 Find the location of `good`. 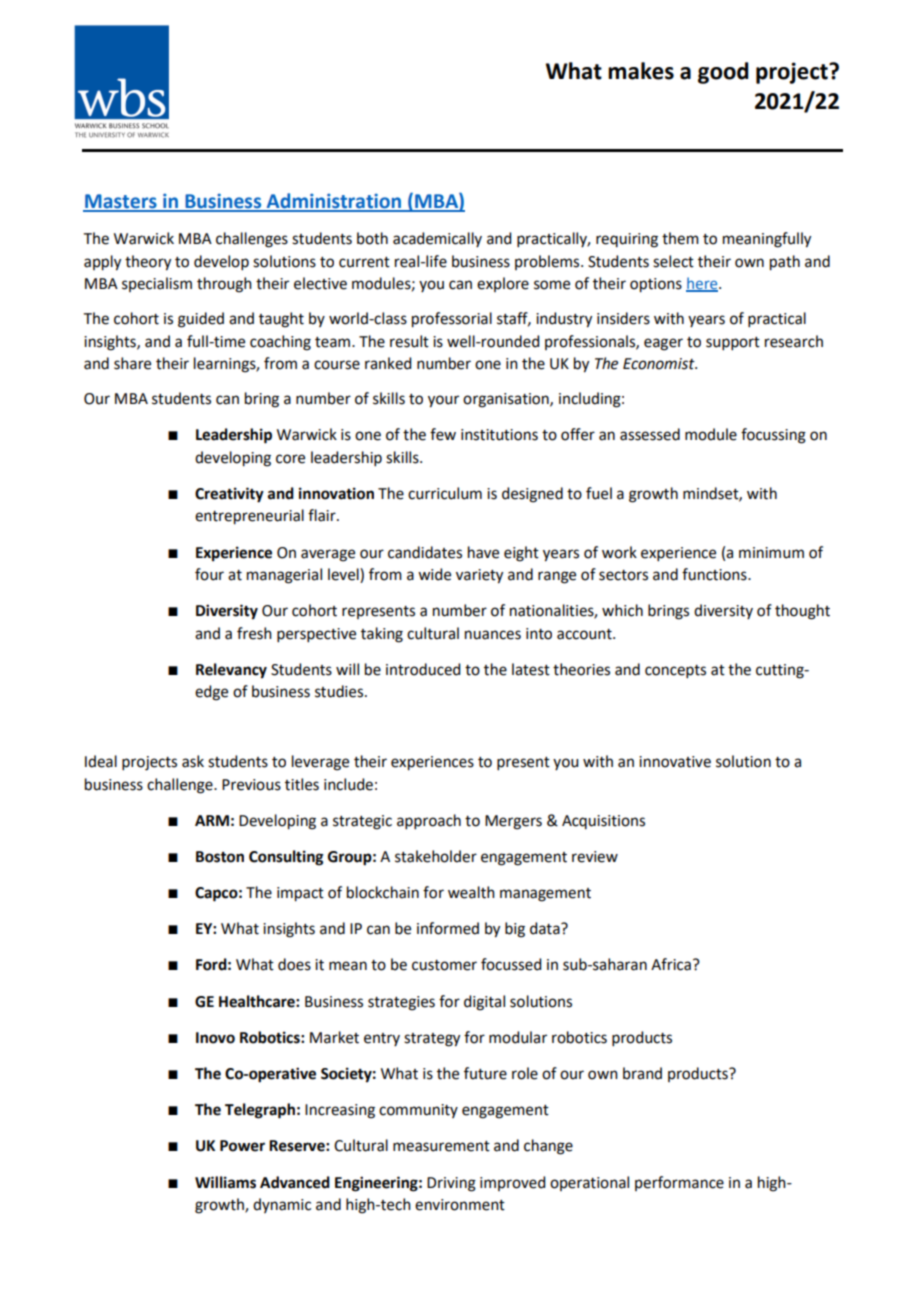

good is located at coordinates (723, 73).
